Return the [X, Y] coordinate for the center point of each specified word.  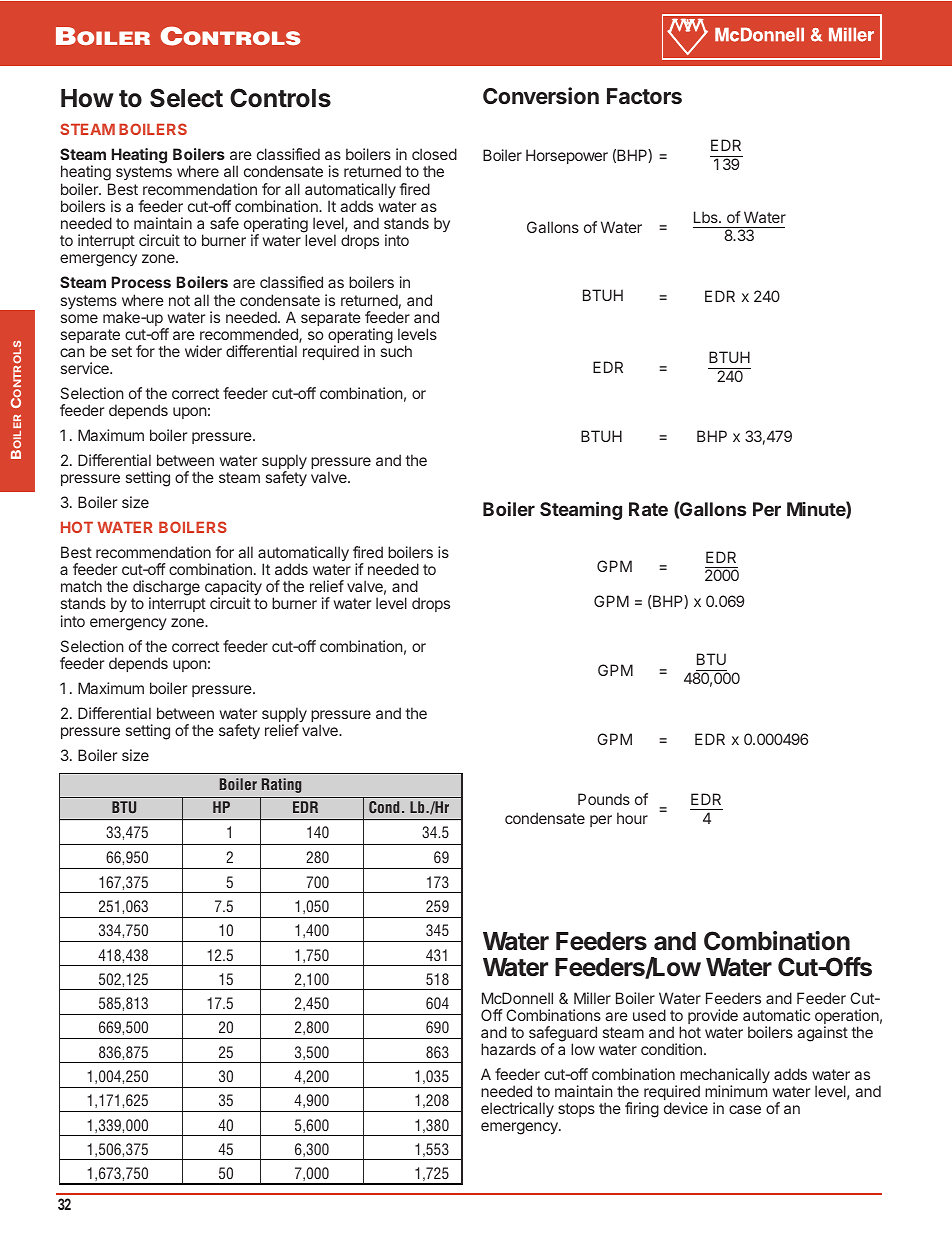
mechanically [725, 1077]
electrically [517, 1109]
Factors [644, 96]
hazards [508, 1049]
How [87, 98]
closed [434, 154]
